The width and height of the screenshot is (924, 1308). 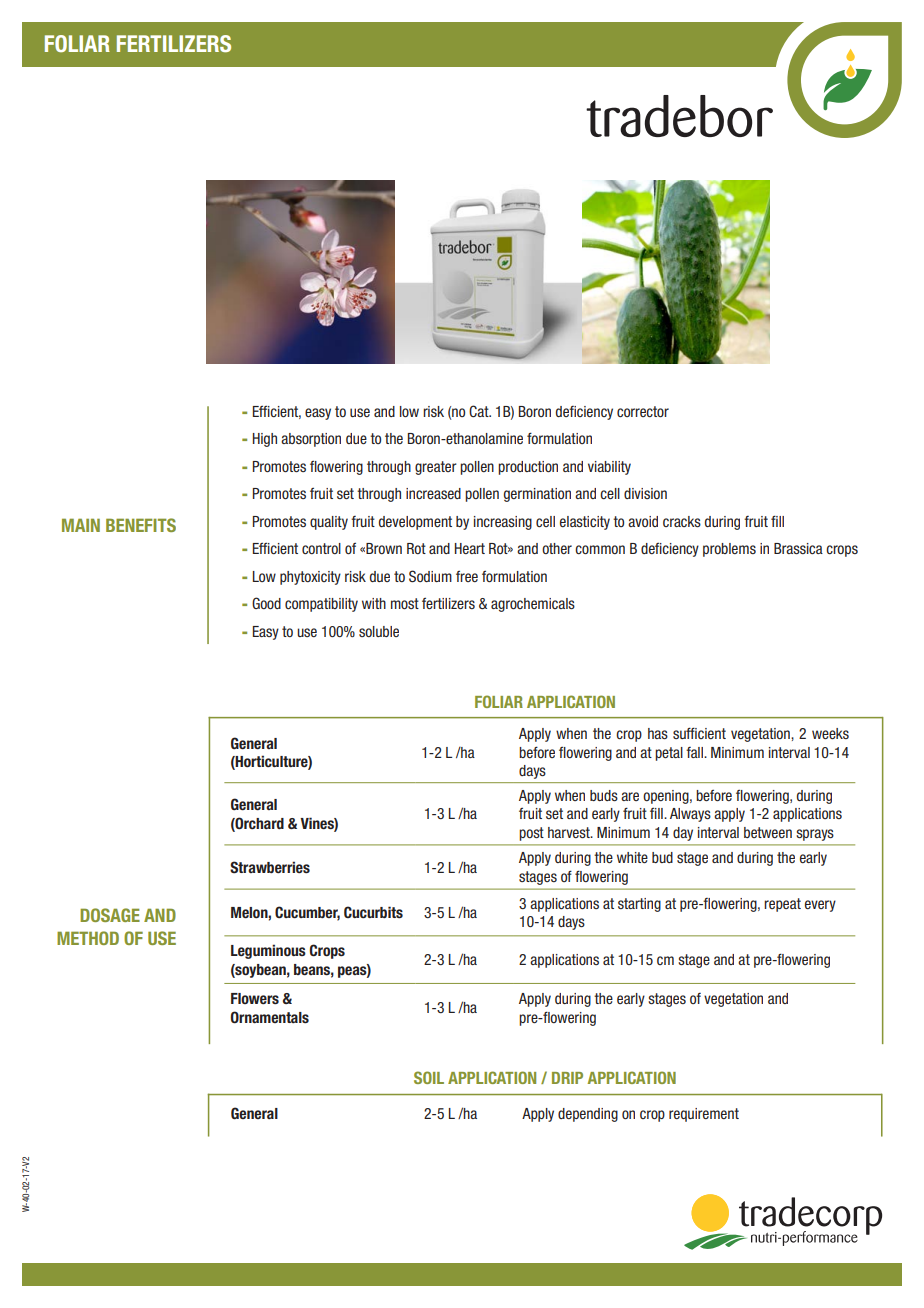 I want to click on sufficient, so click(x=699, y=733).
